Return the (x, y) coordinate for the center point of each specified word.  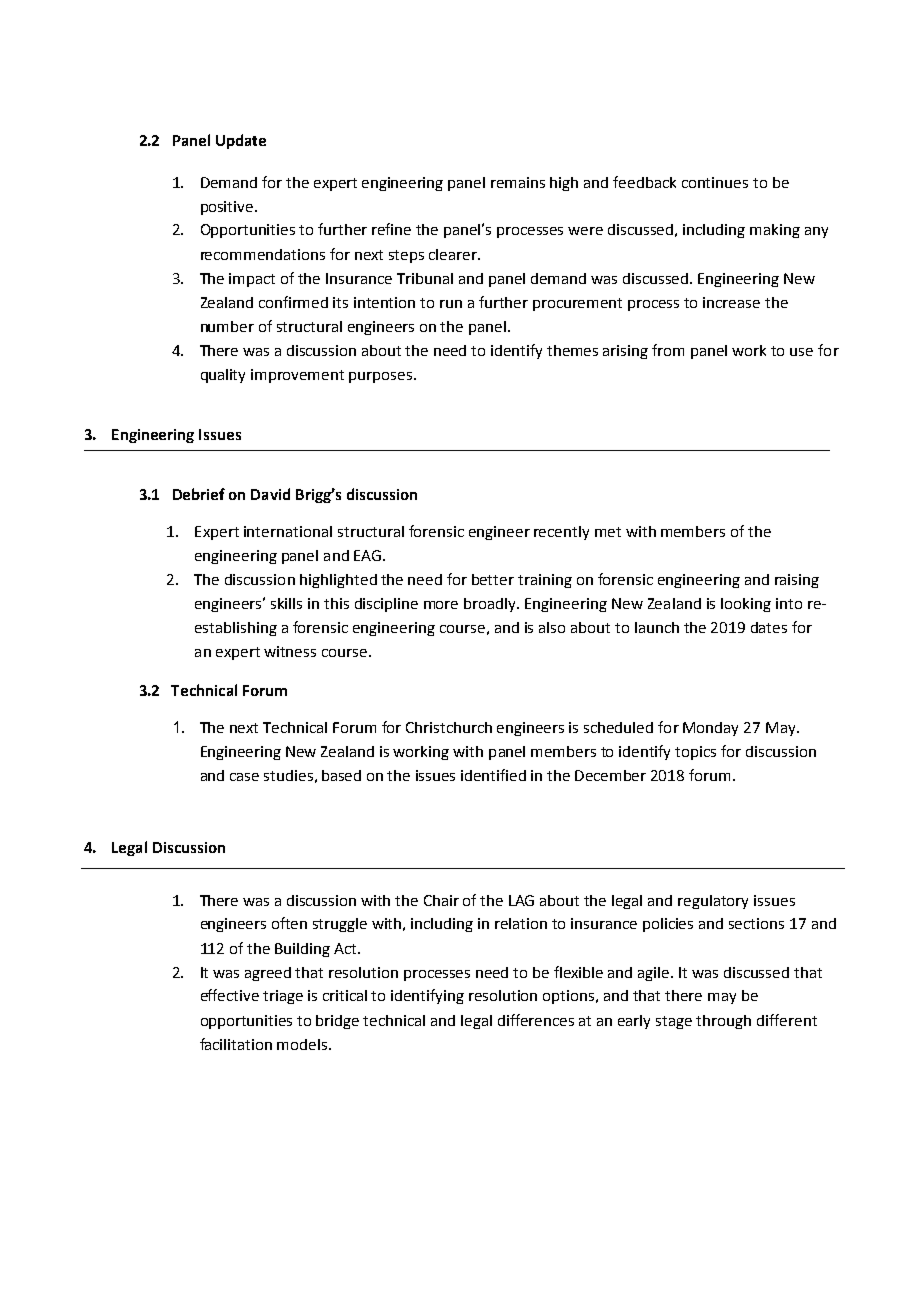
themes (572, 350)
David (270, 494)
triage (283, 997)
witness (290, 651)
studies (288, 775)
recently (561, 533)
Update (241, 141)
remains (518, 182)
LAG (521, 900)
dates (769, 627)
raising (797, 581)
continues (715, 182)
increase (731, 302)
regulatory (713, 902)
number (227, 326)
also (552, 627)
